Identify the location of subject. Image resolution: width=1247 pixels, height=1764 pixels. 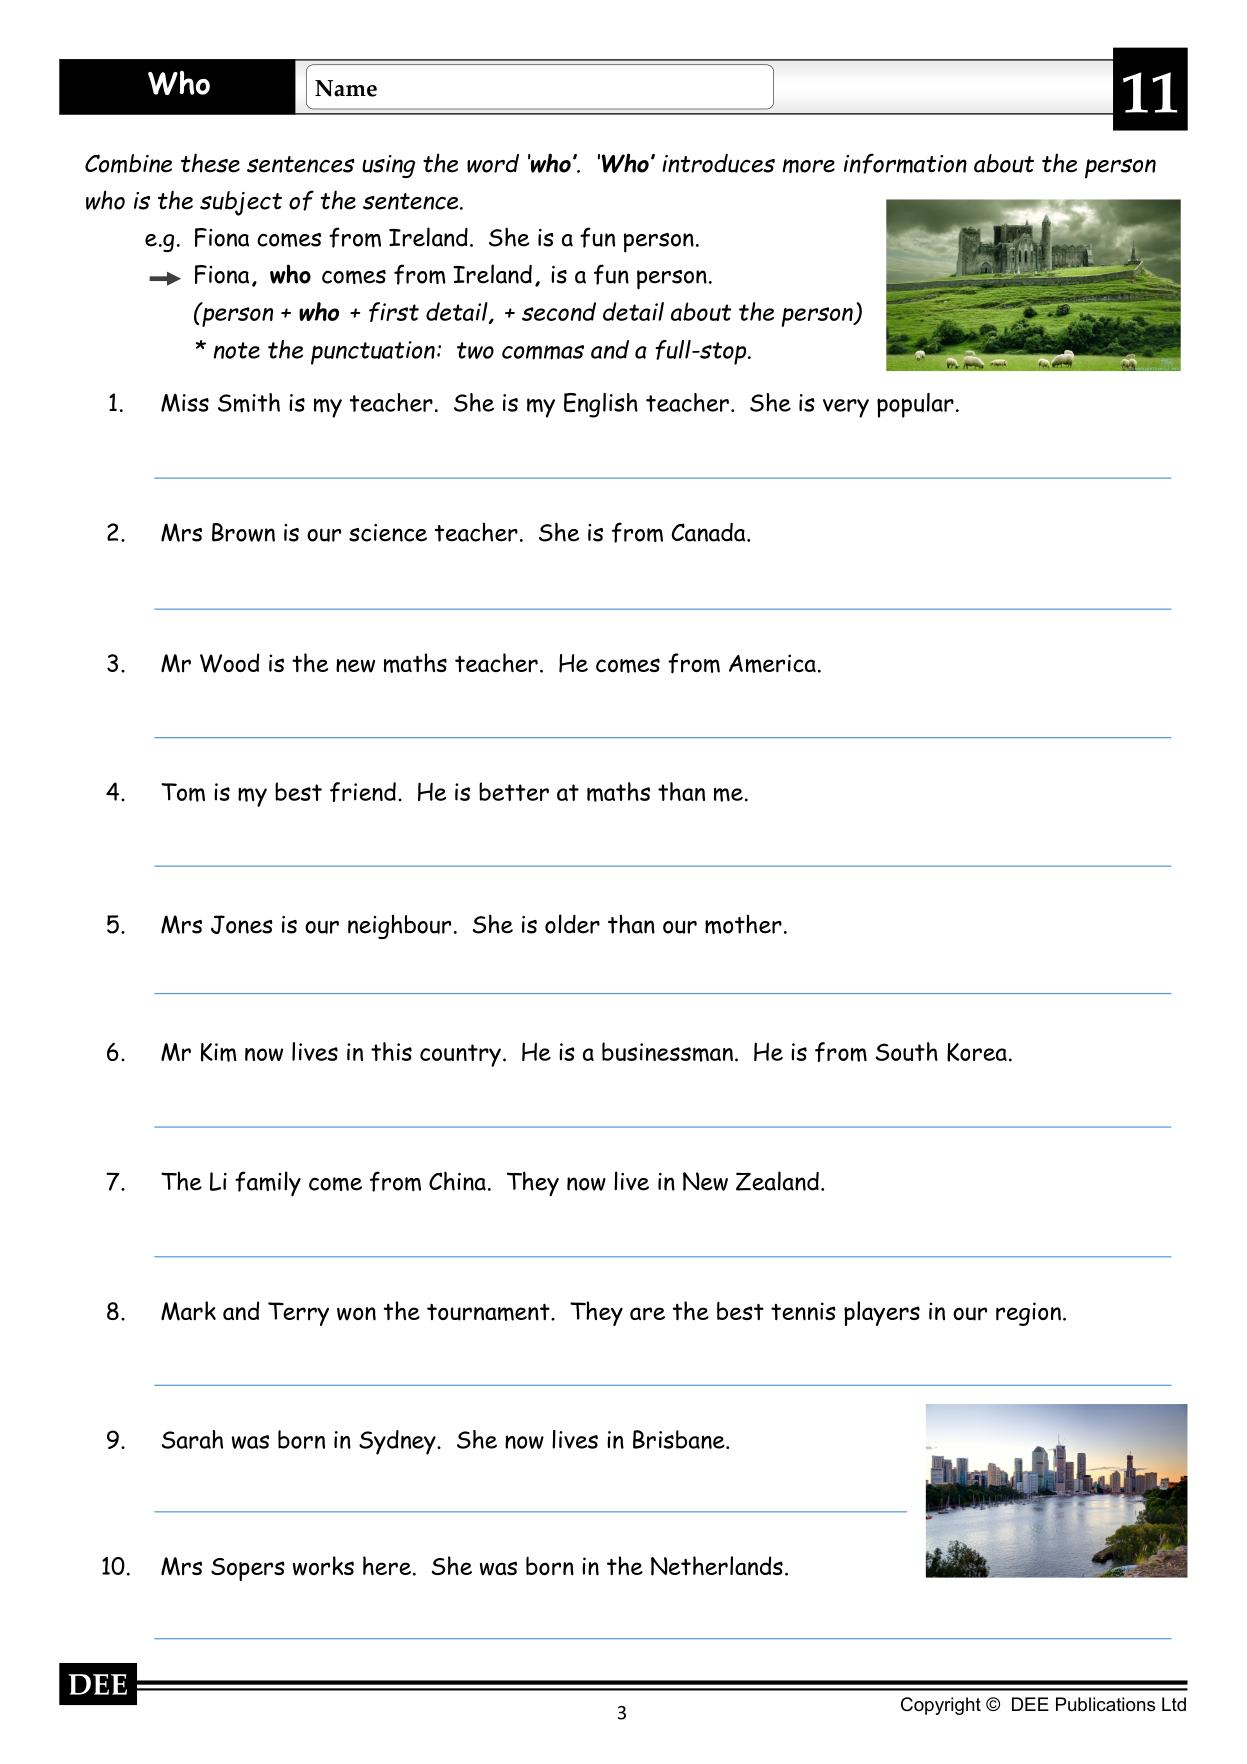
(241, 203).
